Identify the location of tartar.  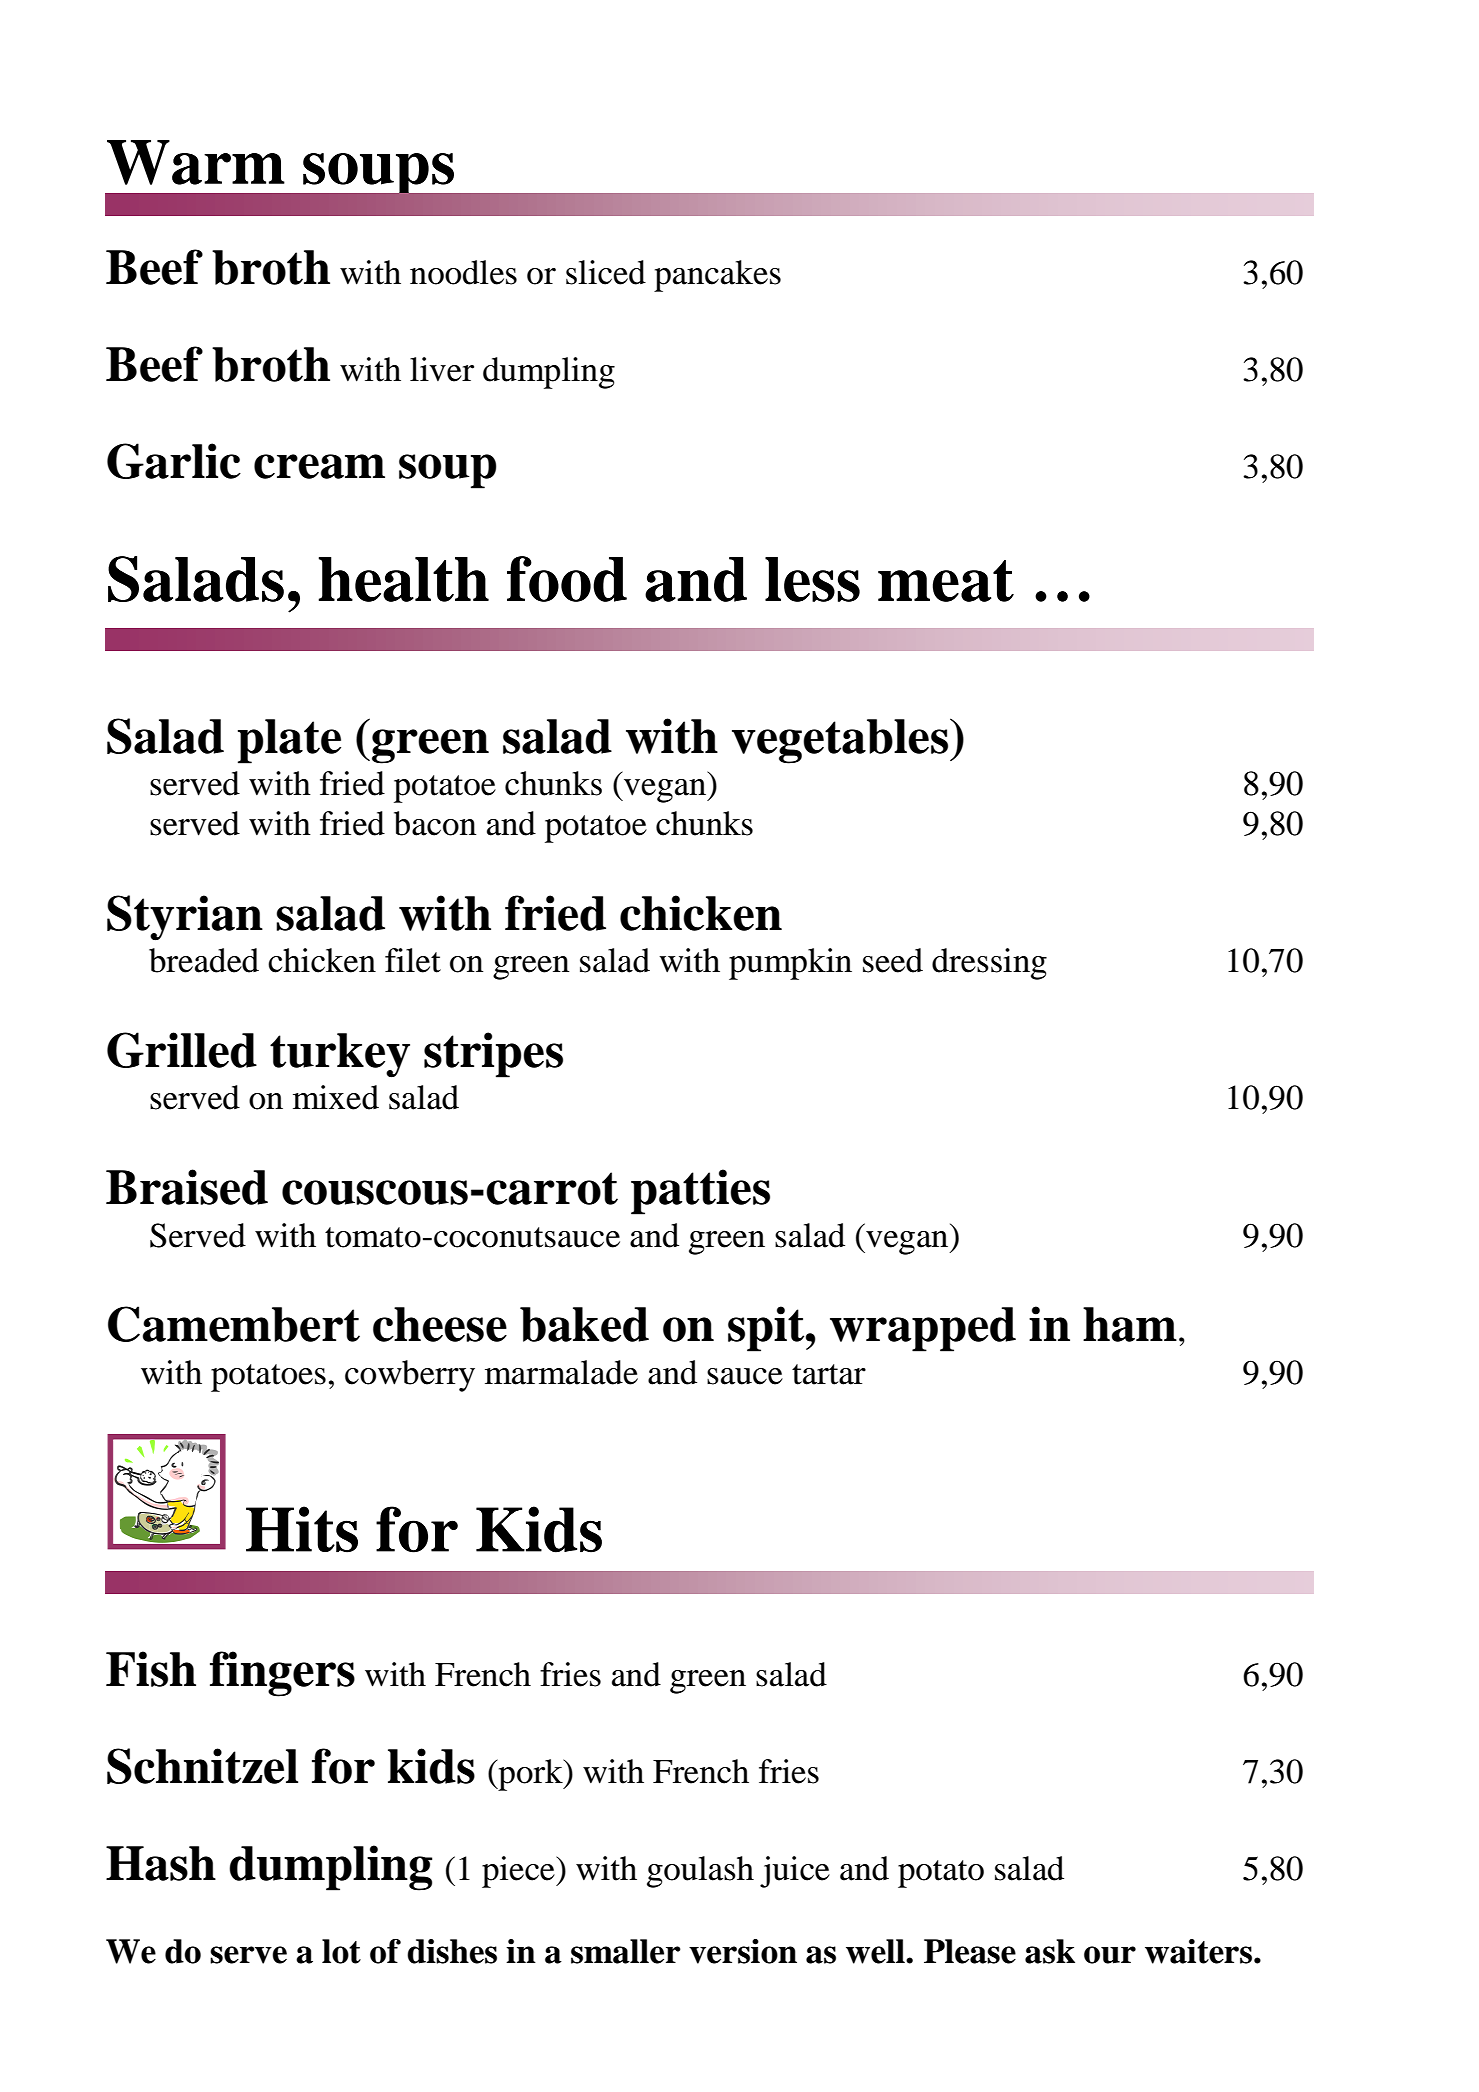
(829, 1374).
